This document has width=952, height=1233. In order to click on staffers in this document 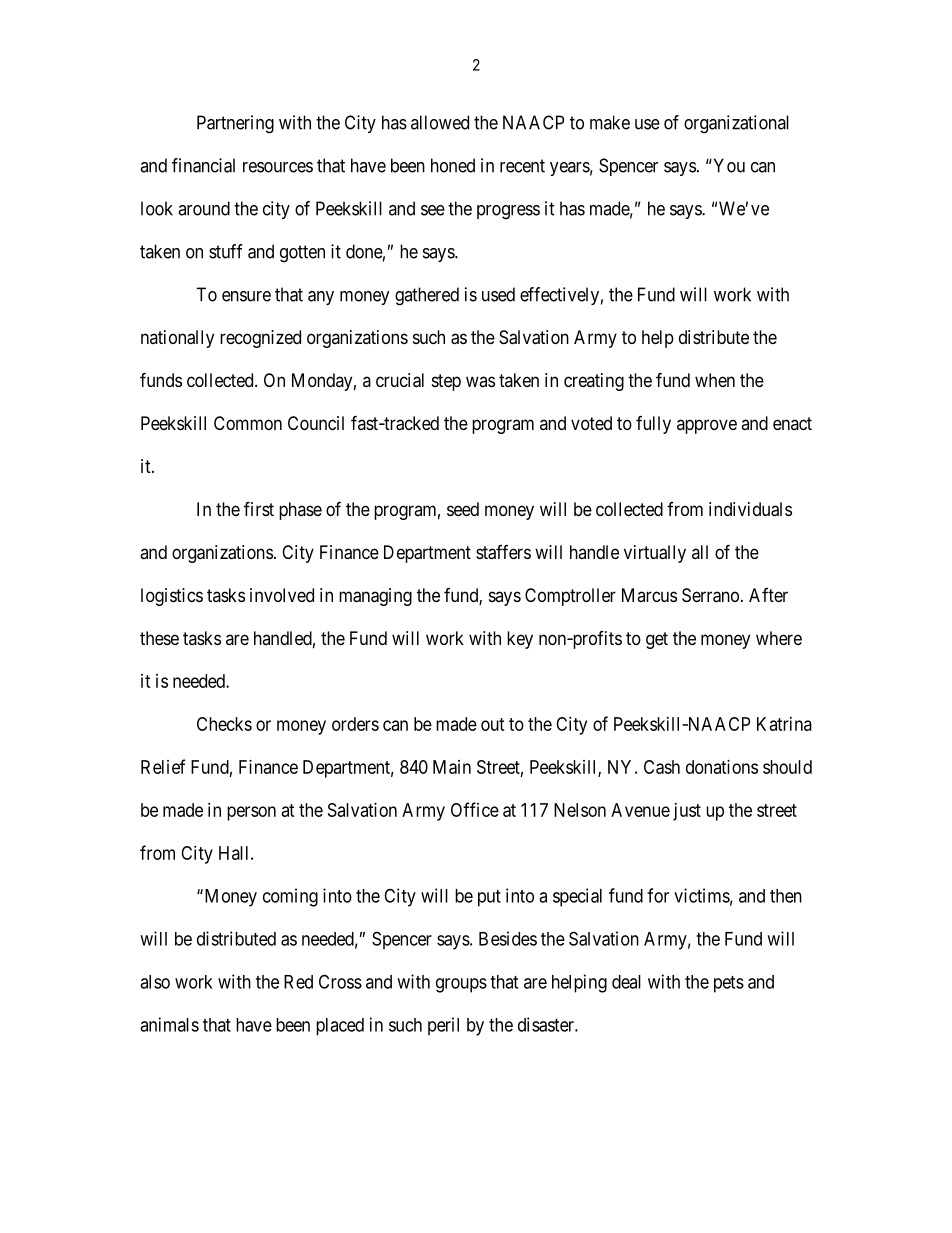, I will do `click(503, 552)`.
